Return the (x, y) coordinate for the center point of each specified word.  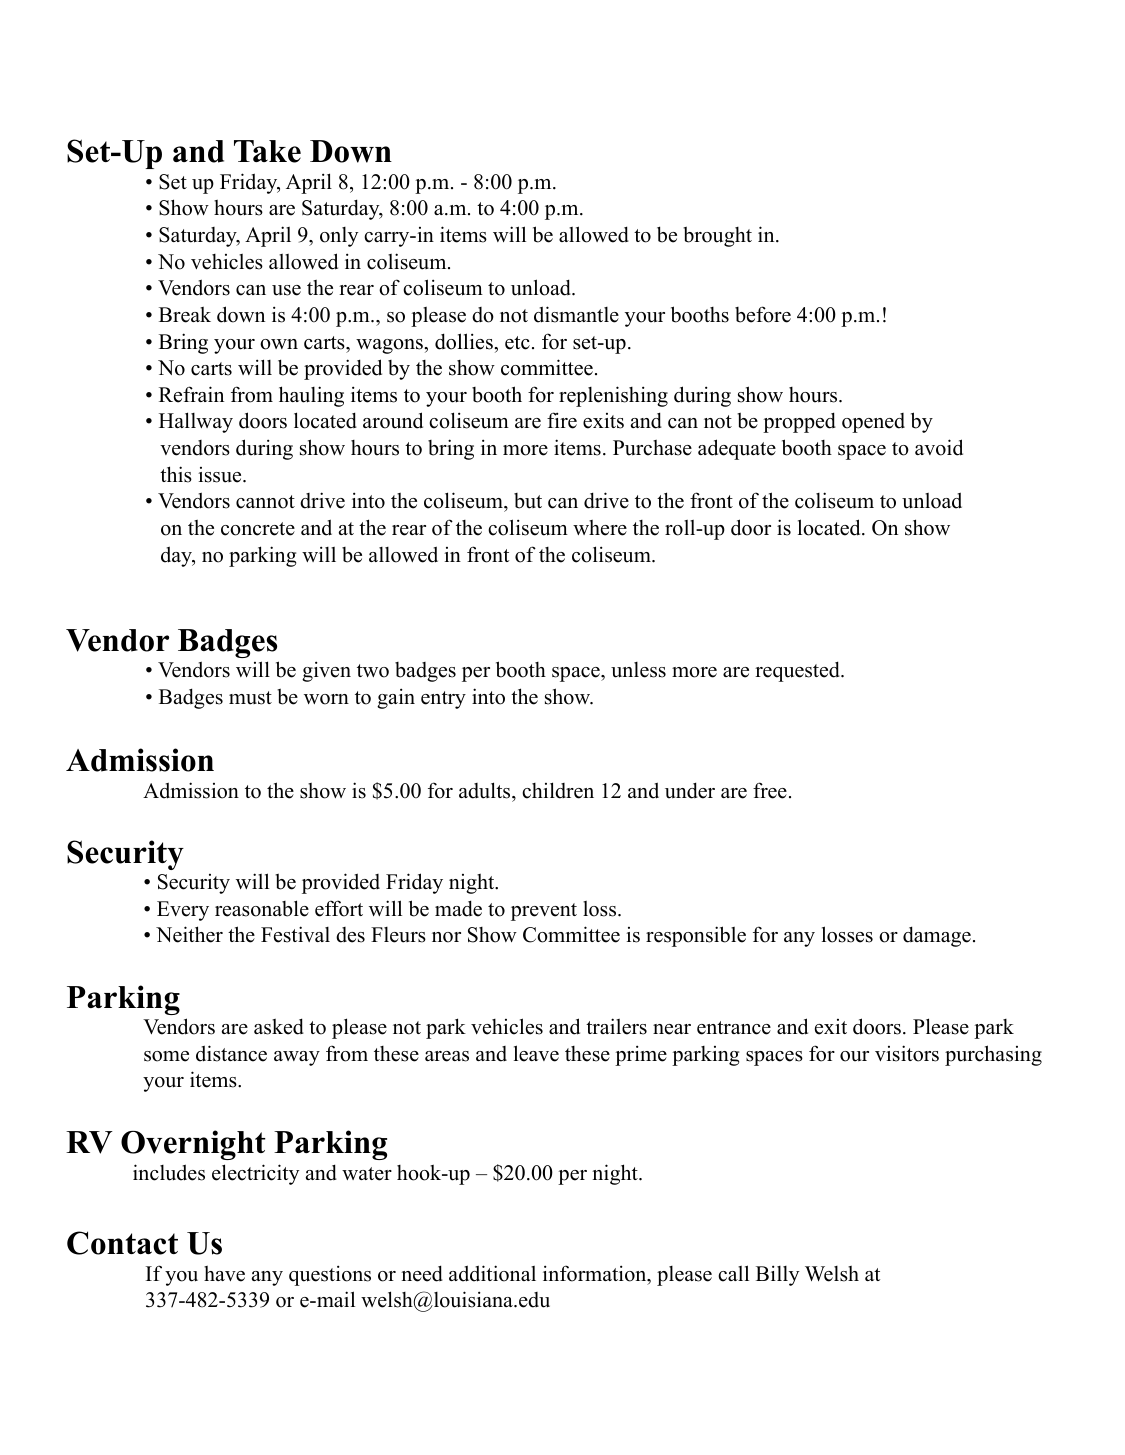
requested (798, 671)
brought (717, 236)
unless (638, 670)
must (250, 698)
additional (492, 1273)
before (763, 314)
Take (267, 151)
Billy (777, 1275)
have (224, 1274)
